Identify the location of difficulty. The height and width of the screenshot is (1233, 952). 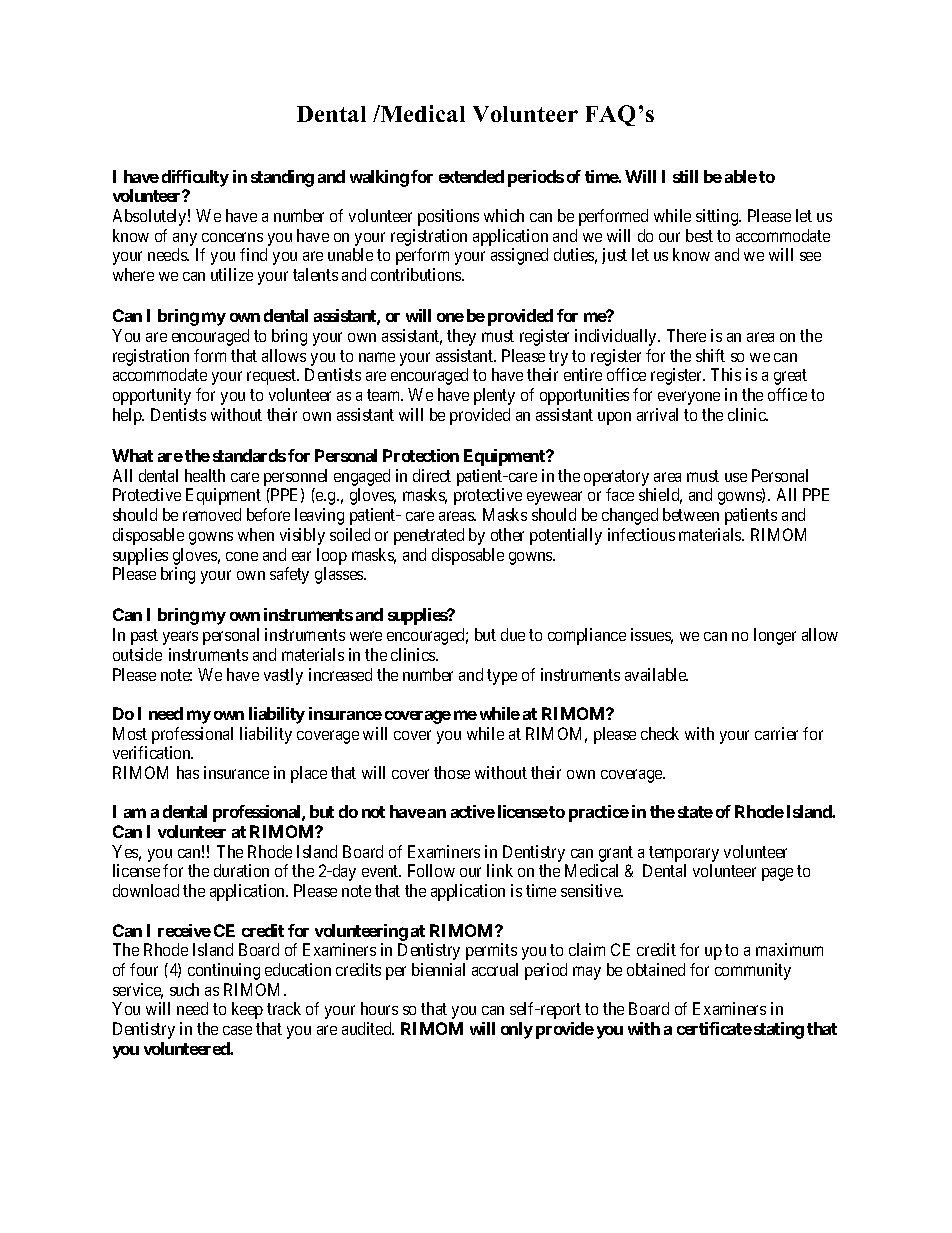
(195, 178).
